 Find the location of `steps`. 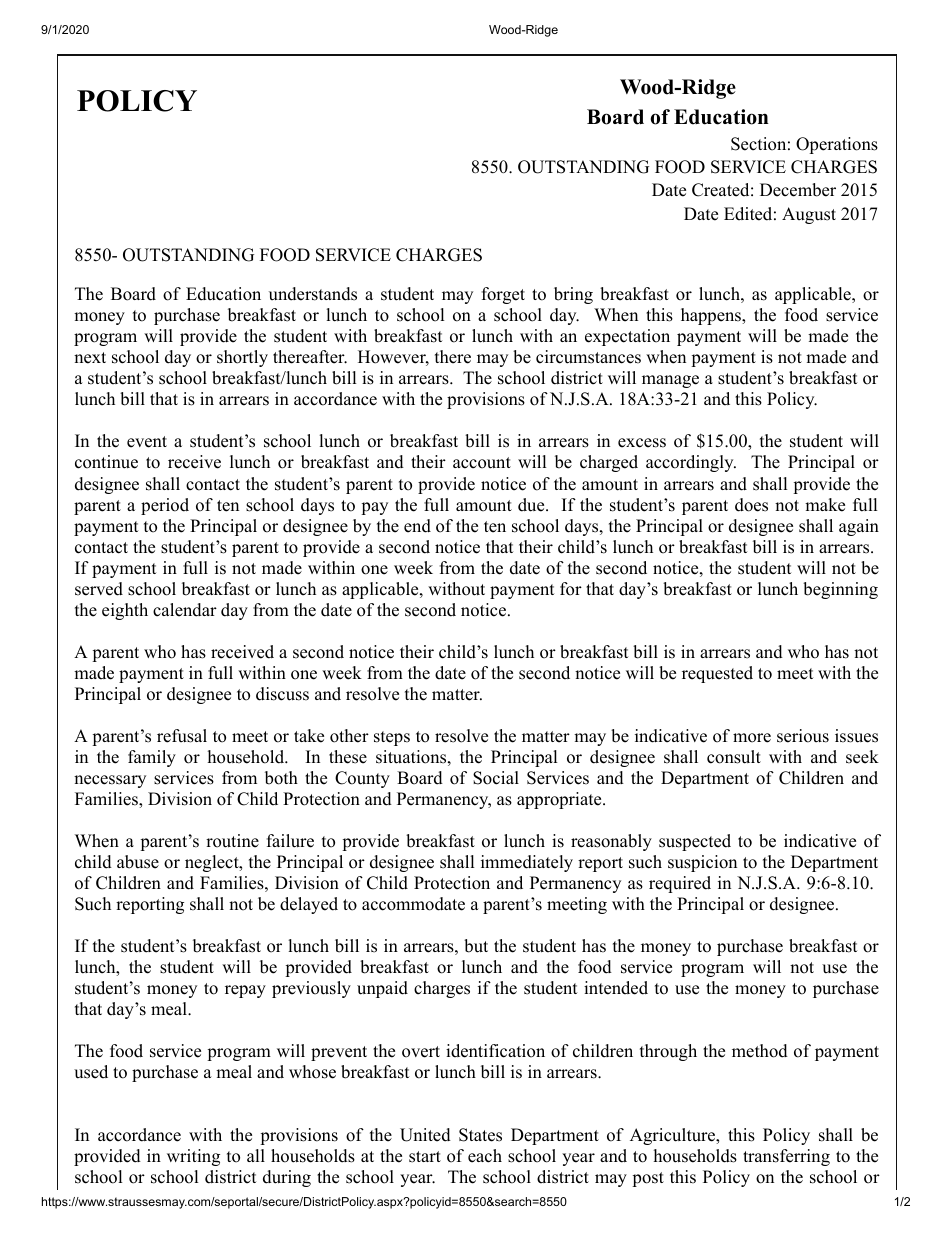

steps is located at coordinates (392, 738).
